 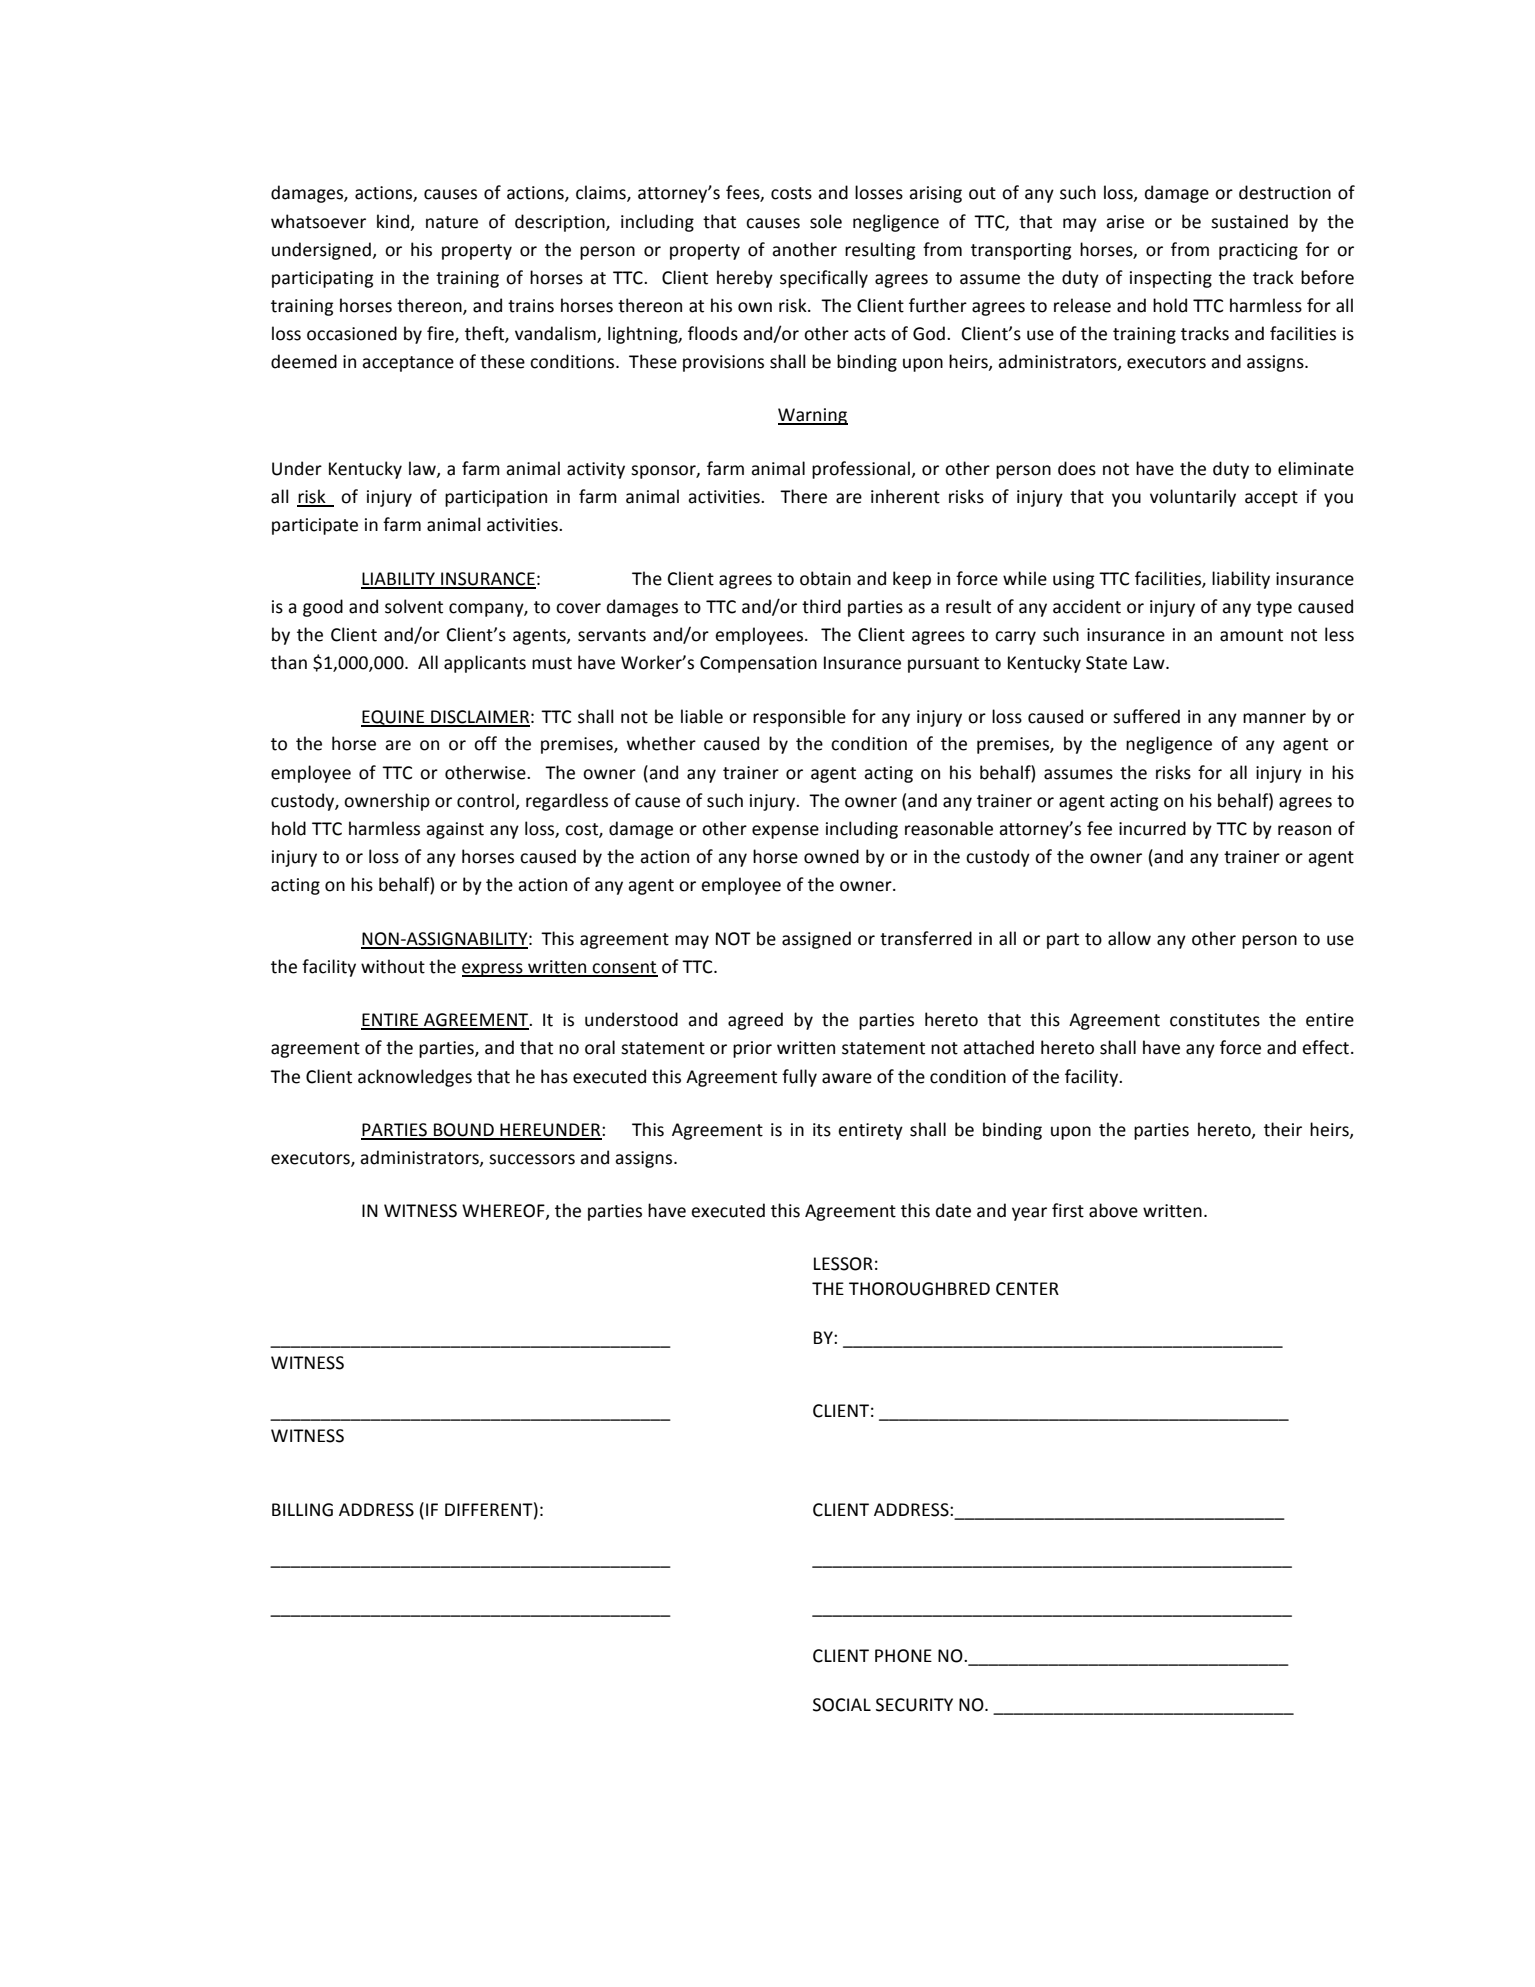 What do you see at coordinates (393, 966) in the screenshot?
I see `without` at bounding box center [393, 966].
